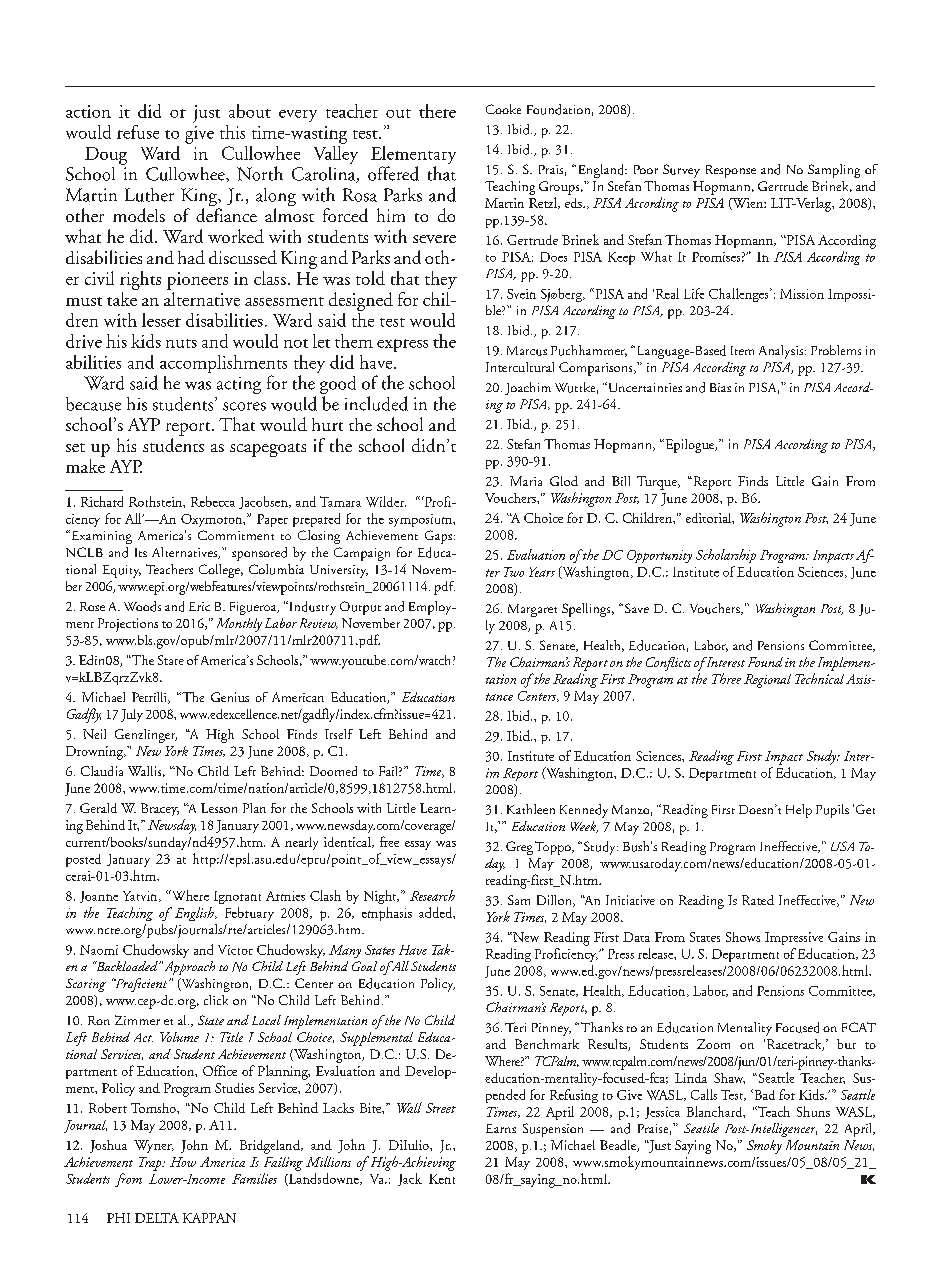 The width and height of the image is (941, 1288). What do you see at coordinates (442, 1179) in the image?
I see `Kent` at bounding box center [442, 1179].
